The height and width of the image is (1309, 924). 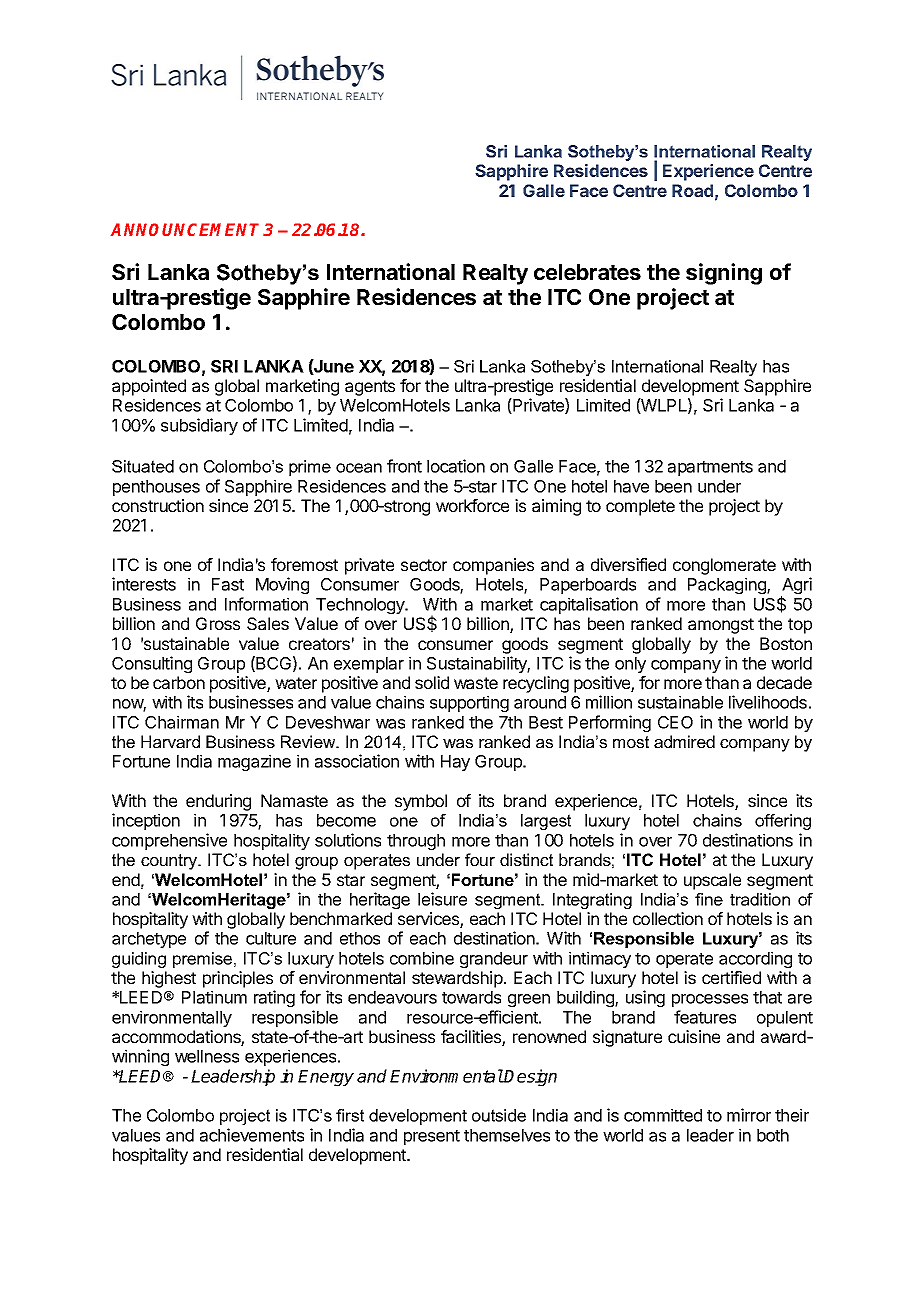 I want to click on achievements, so click(x=252, y=1135).
